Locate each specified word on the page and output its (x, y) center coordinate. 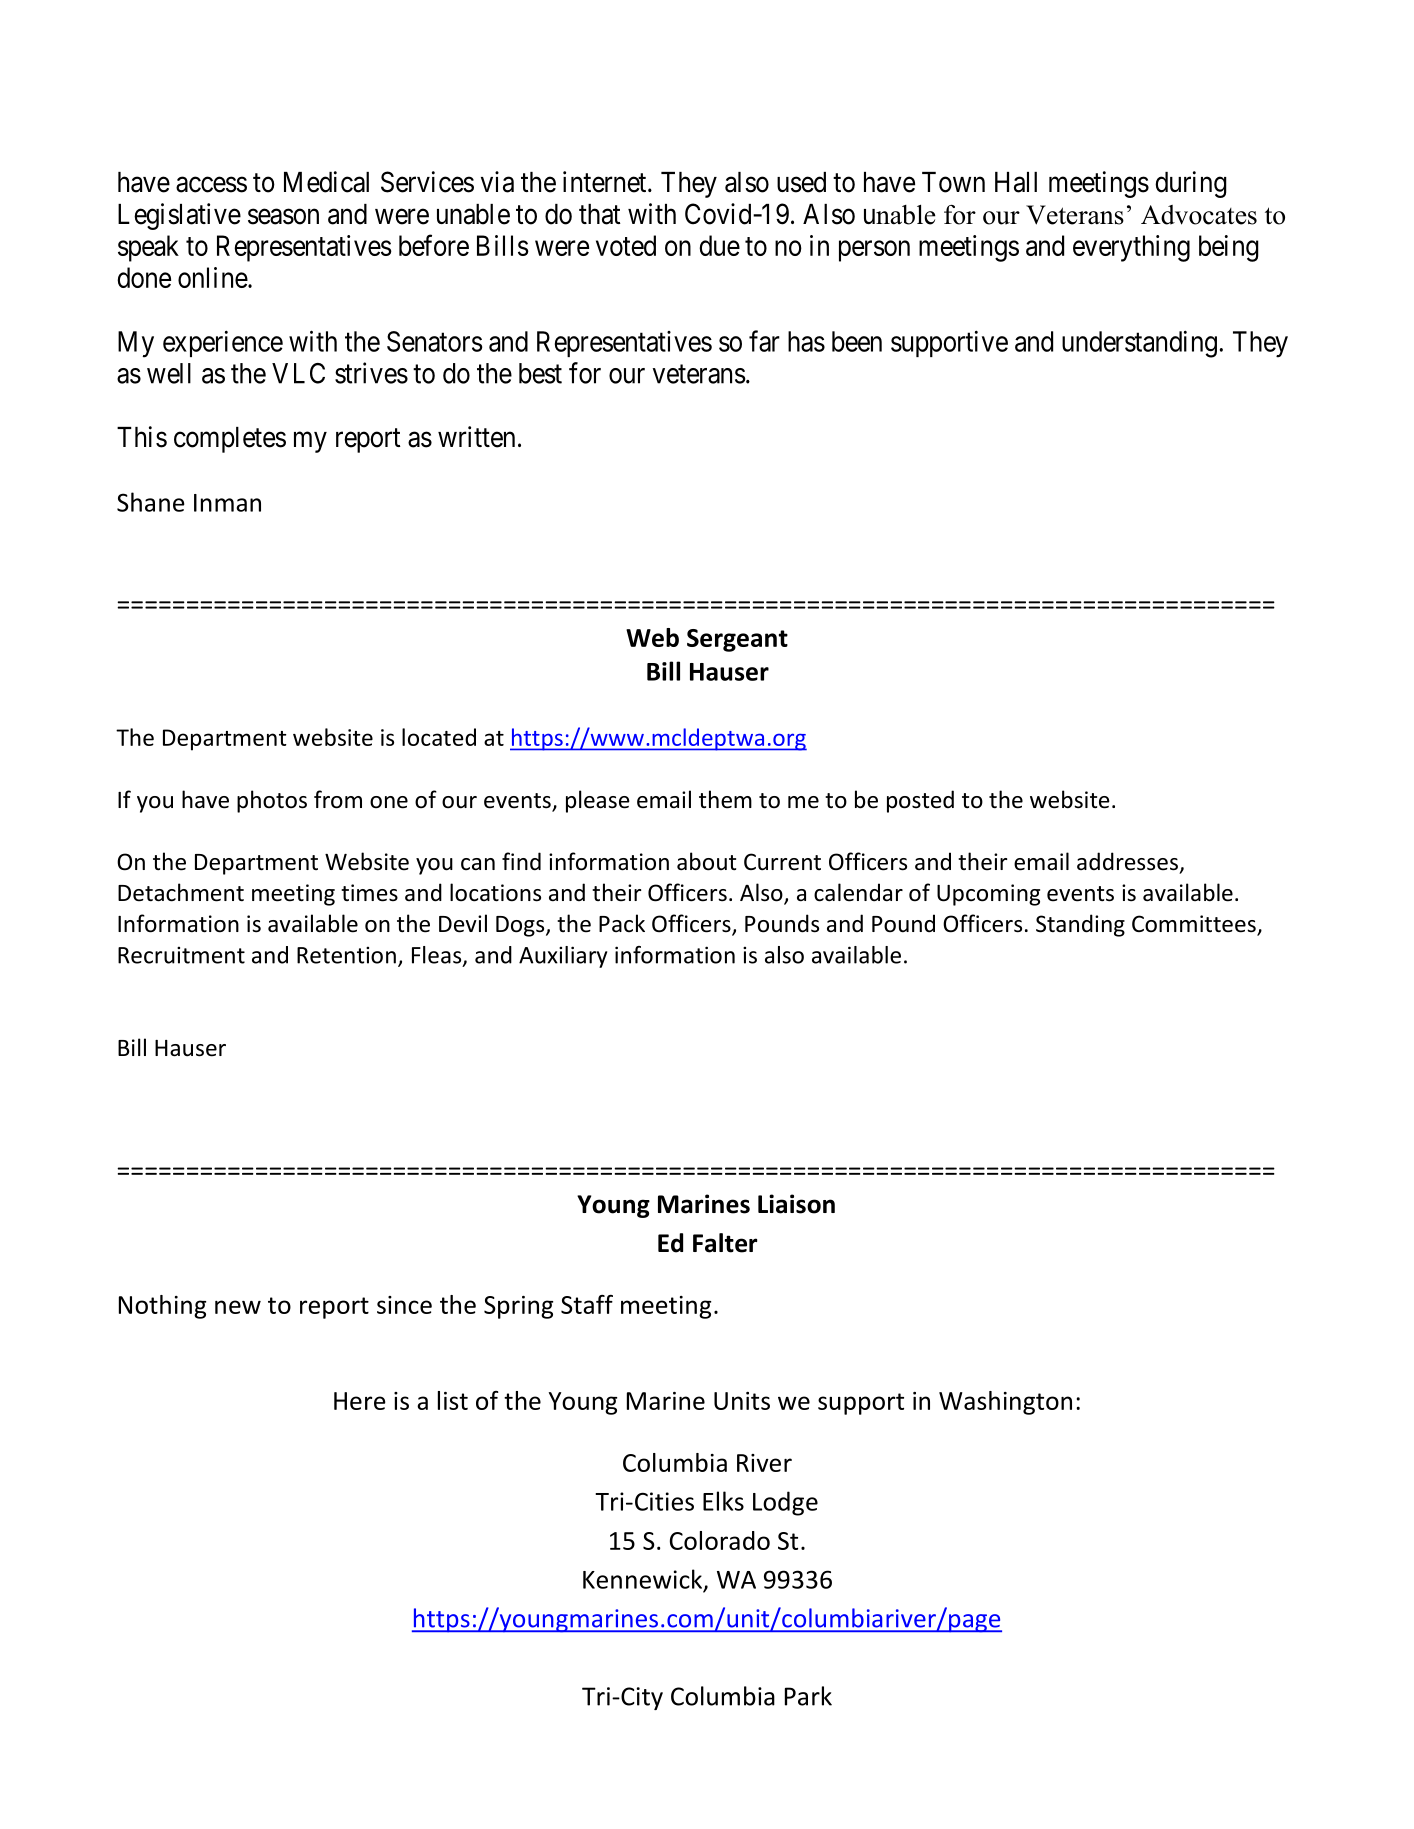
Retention (346, 955)
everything (1131, 248)
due (719, 245)
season (283, 217)
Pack (622, 923)
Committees (1195, 925)
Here (360, 1401)
